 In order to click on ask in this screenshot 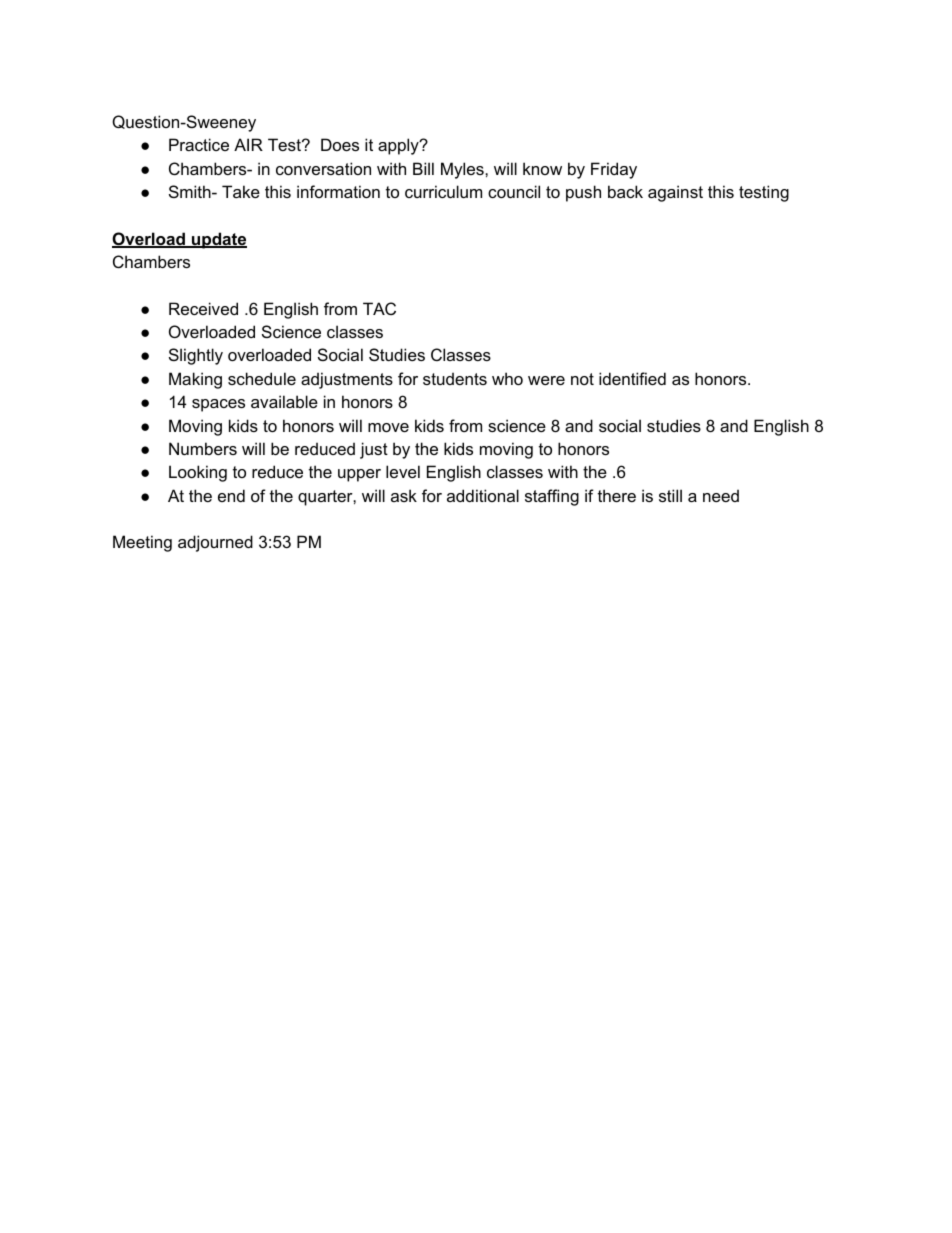, I will do `click(404, 495)`.
